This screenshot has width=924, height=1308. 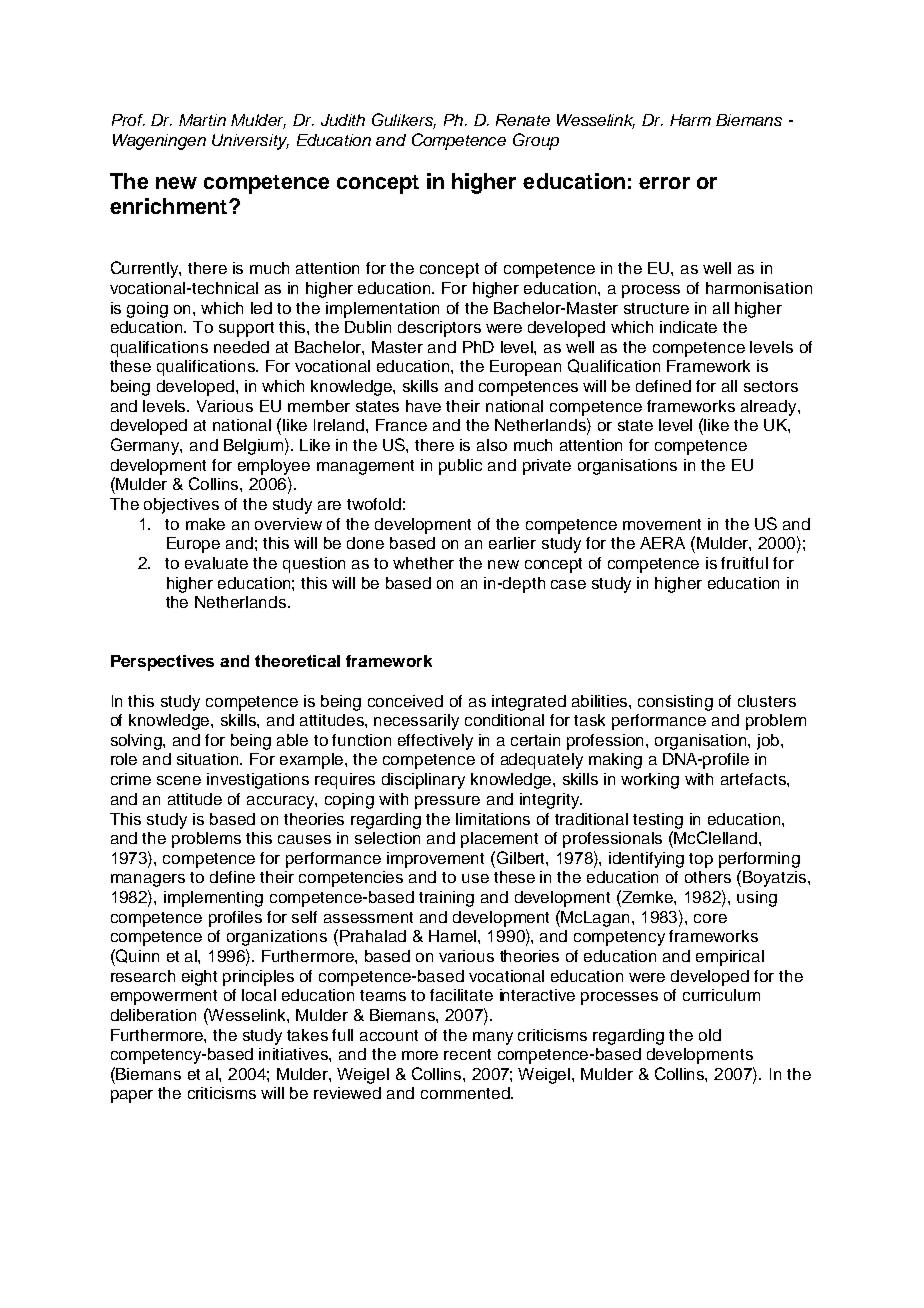 What do you see at coordinates (216, 563) in the screenshot?
I see `evaluate` at bounding box center [216, 563].
